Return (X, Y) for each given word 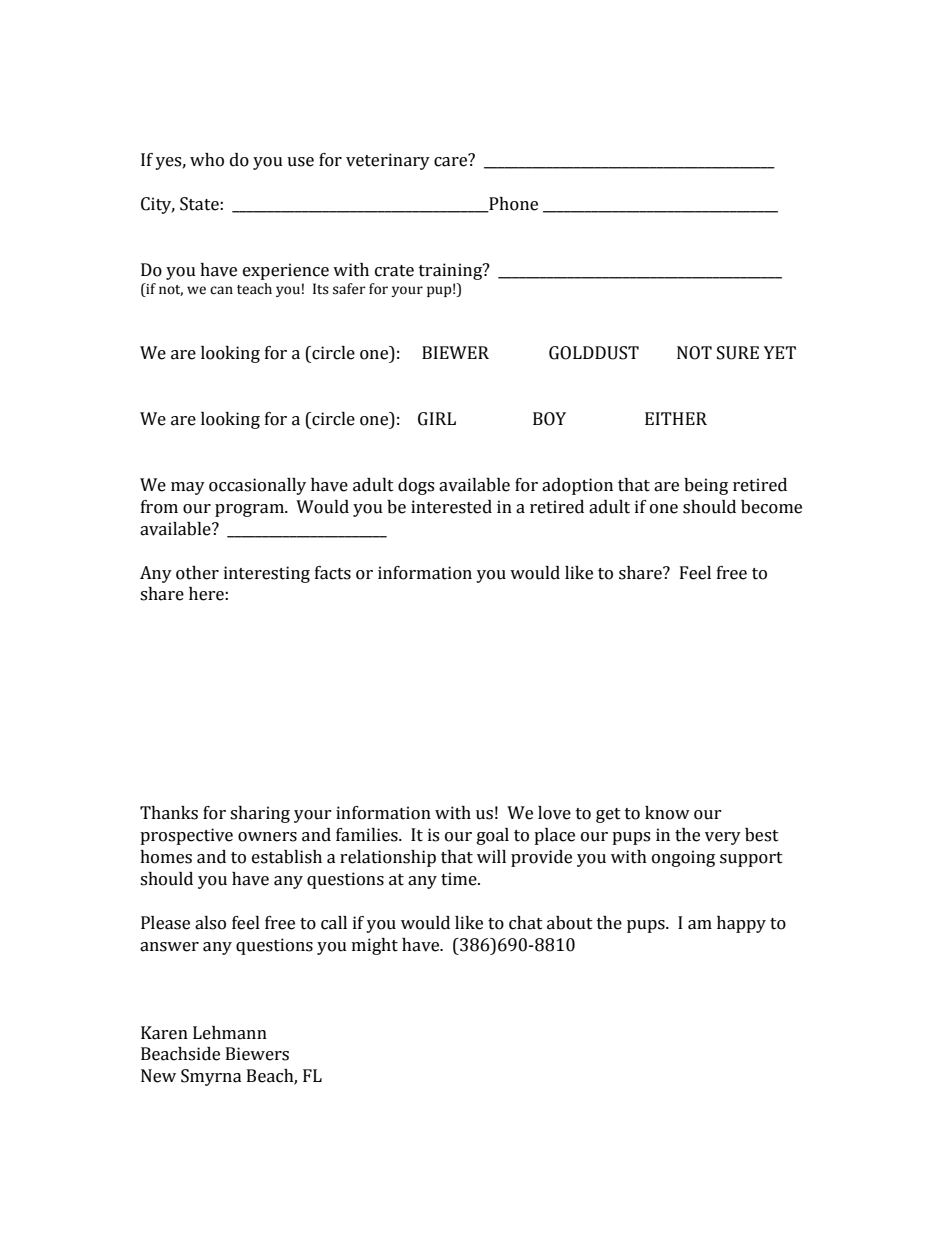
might (375, 946)
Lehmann (230, 1033)
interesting (267, 574)
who (207, 160)
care (452, 161)
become (771, 507)
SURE (738, 353)
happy (741, 924)
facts (333, 573)
